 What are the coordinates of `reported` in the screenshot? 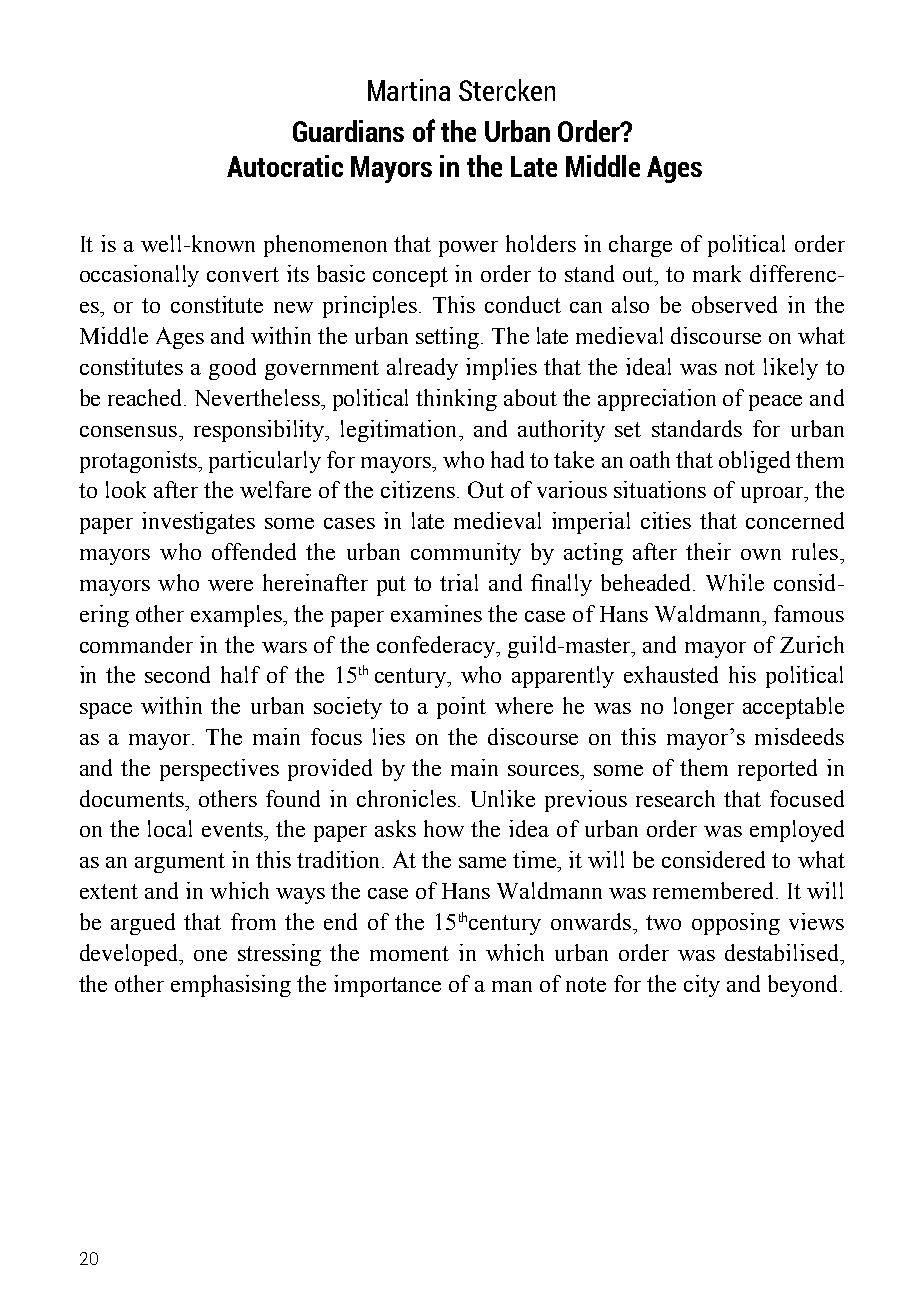 It's located at (777, 770).
